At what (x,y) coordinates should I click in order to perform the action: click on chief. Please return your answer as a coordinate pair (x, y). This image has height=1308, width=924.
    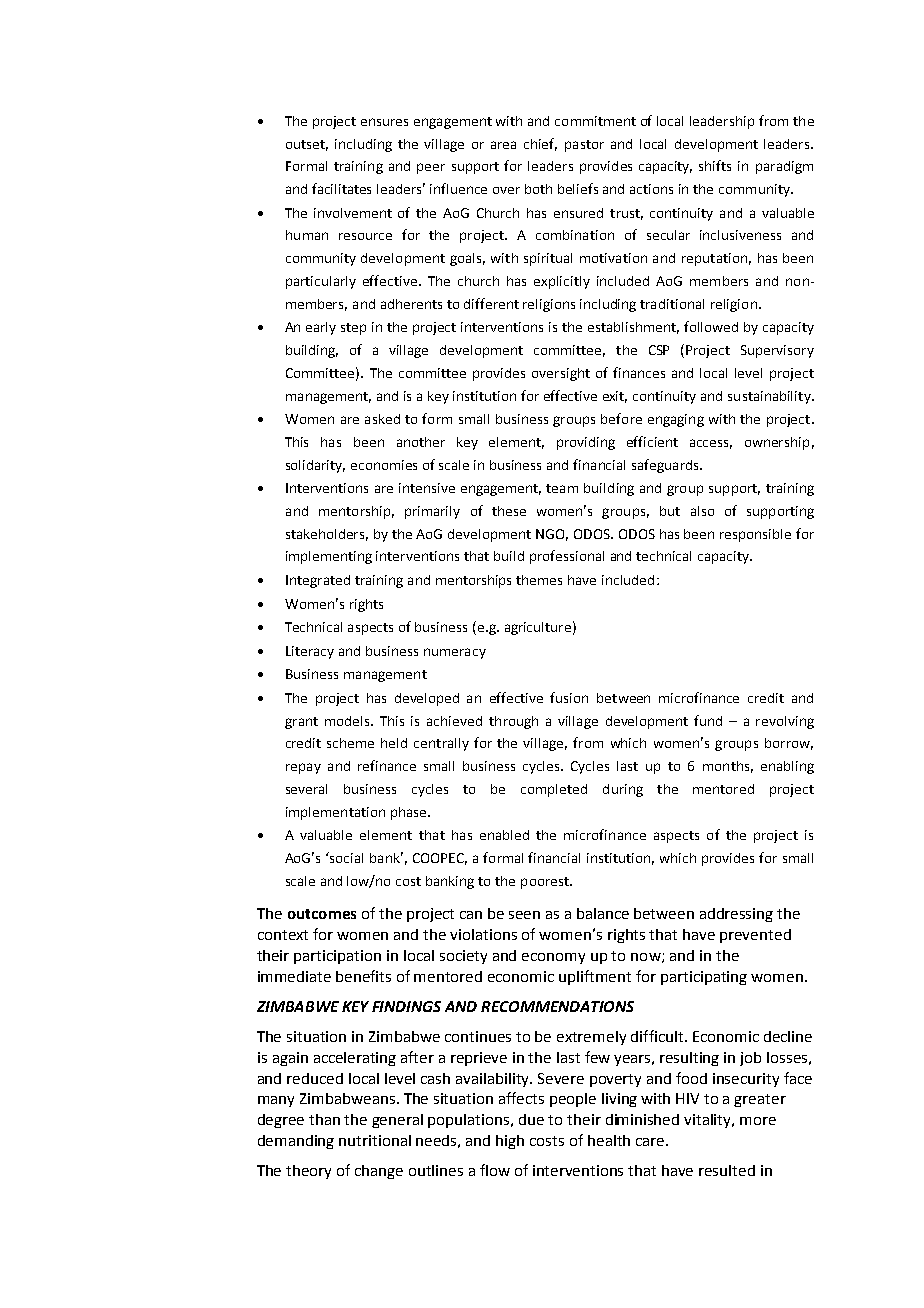
    Looking at the image, I should click on (540, 144).
